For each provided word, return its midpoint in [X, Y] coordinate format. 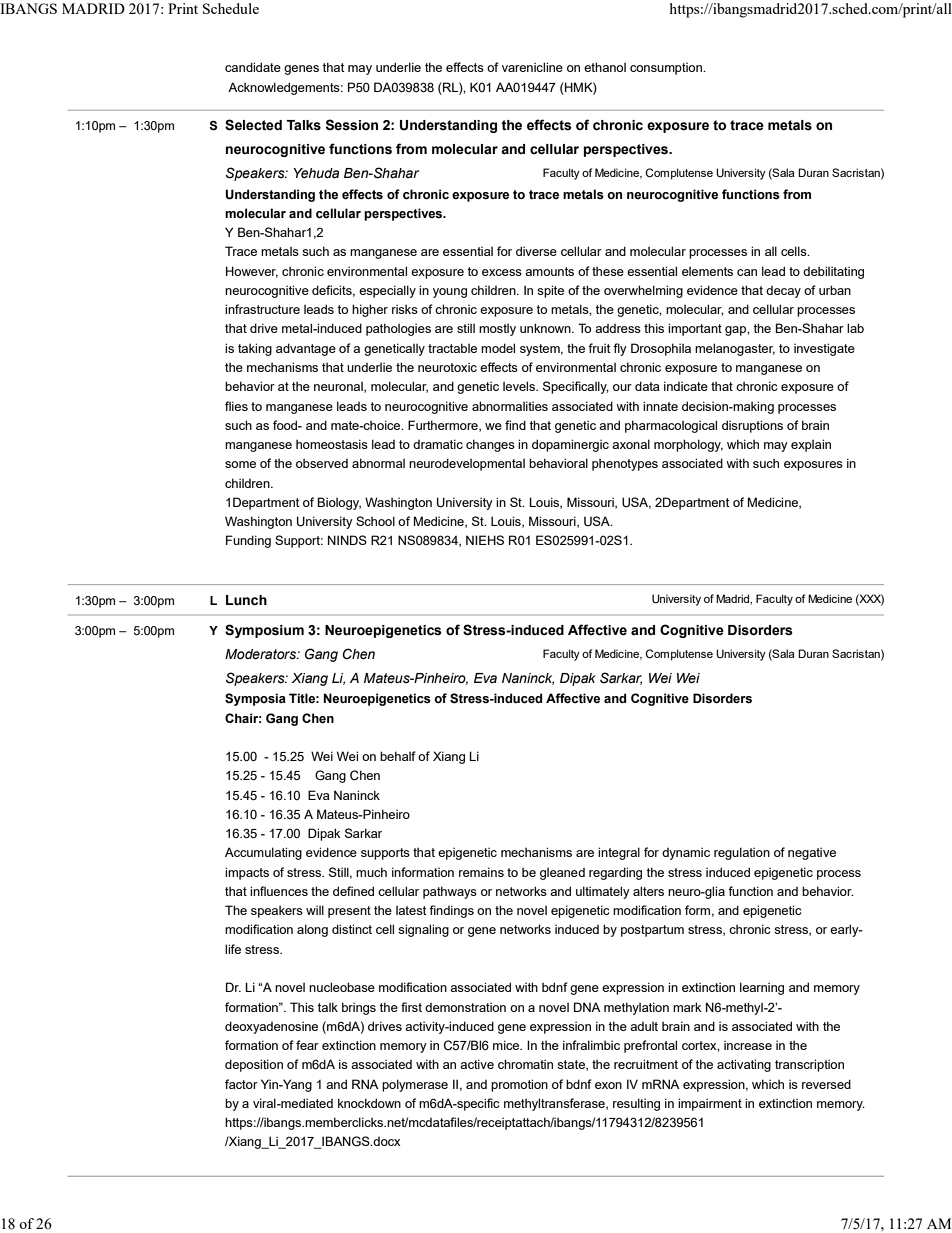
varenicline [532, 67]
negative [812, 853]
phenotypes [625, 464]
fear [307, 1045]
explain [811, 445]
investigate [824, 349]
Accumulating [263, 853]
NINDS [347, 540]
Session [352, 125]
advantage [306, 349]
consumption [667, 68]
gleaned [562, 874]
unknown [546, 328]
